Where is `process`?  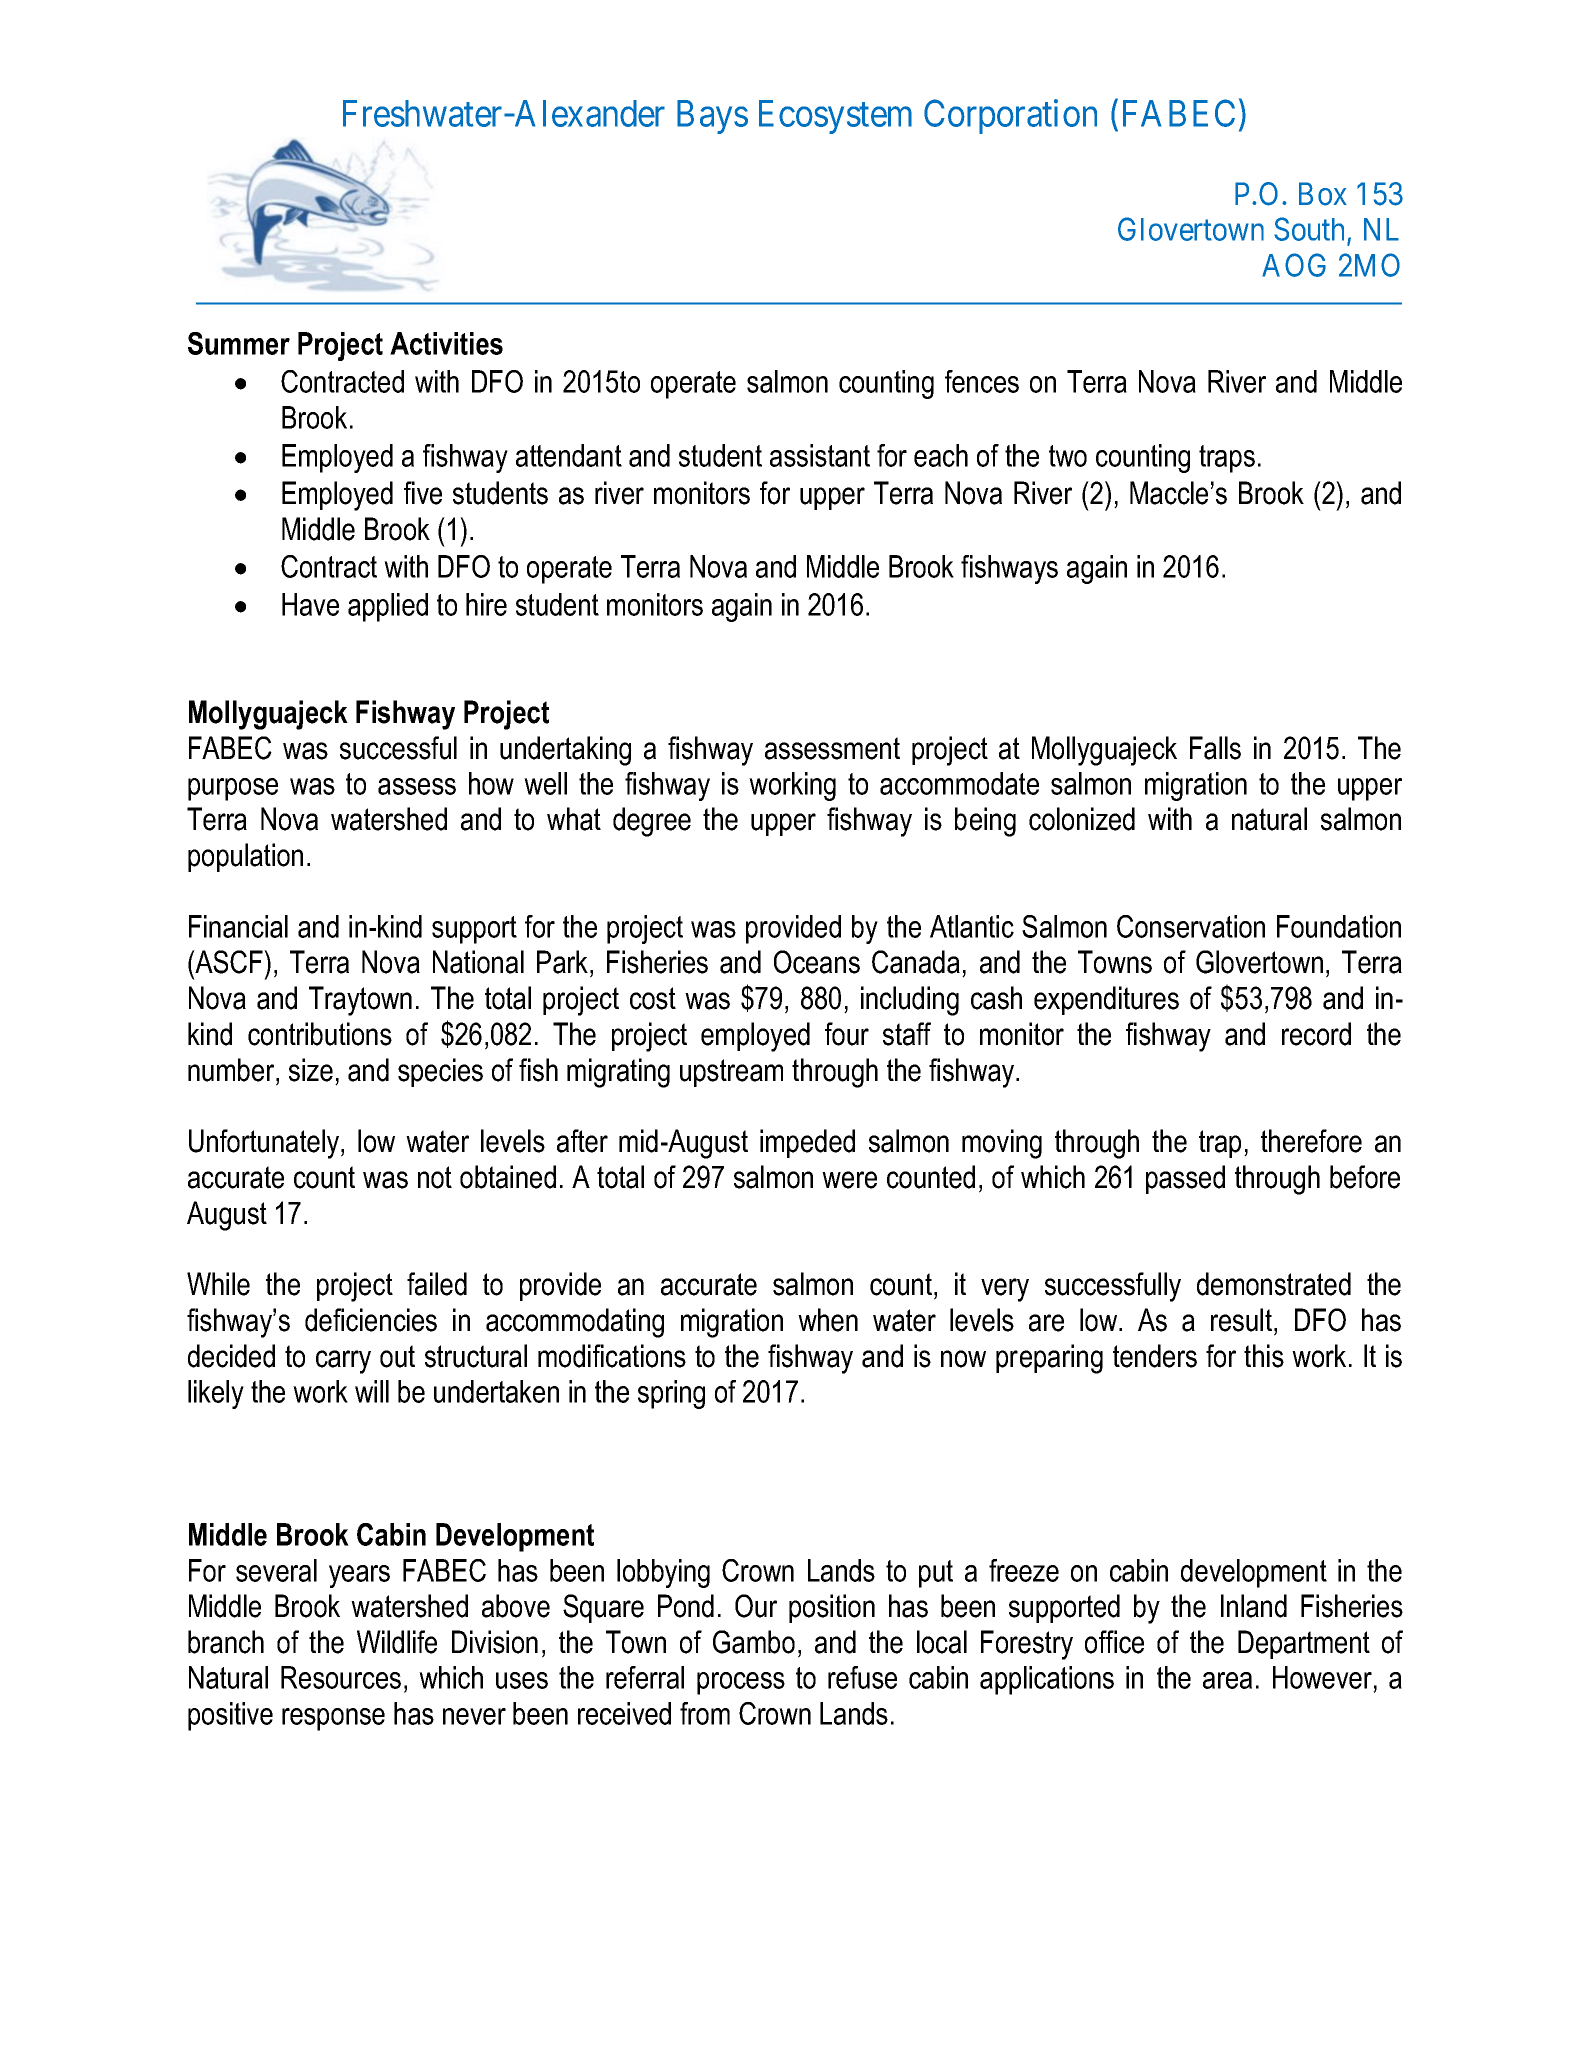
process is located at coordinates (741, 1683).
